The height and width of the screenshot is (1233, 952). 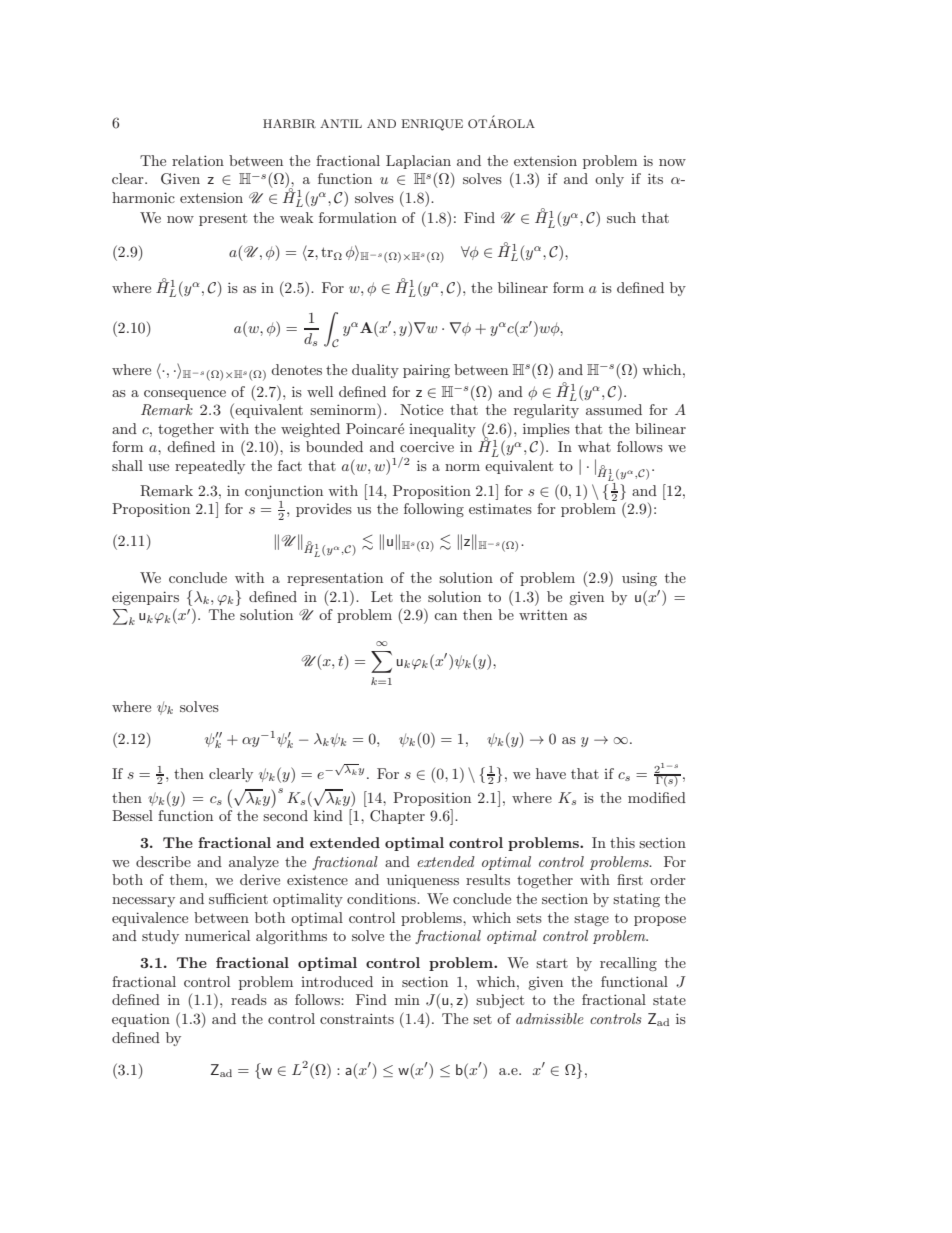 I want to click on constraints, so click(x=357, y=1018).
